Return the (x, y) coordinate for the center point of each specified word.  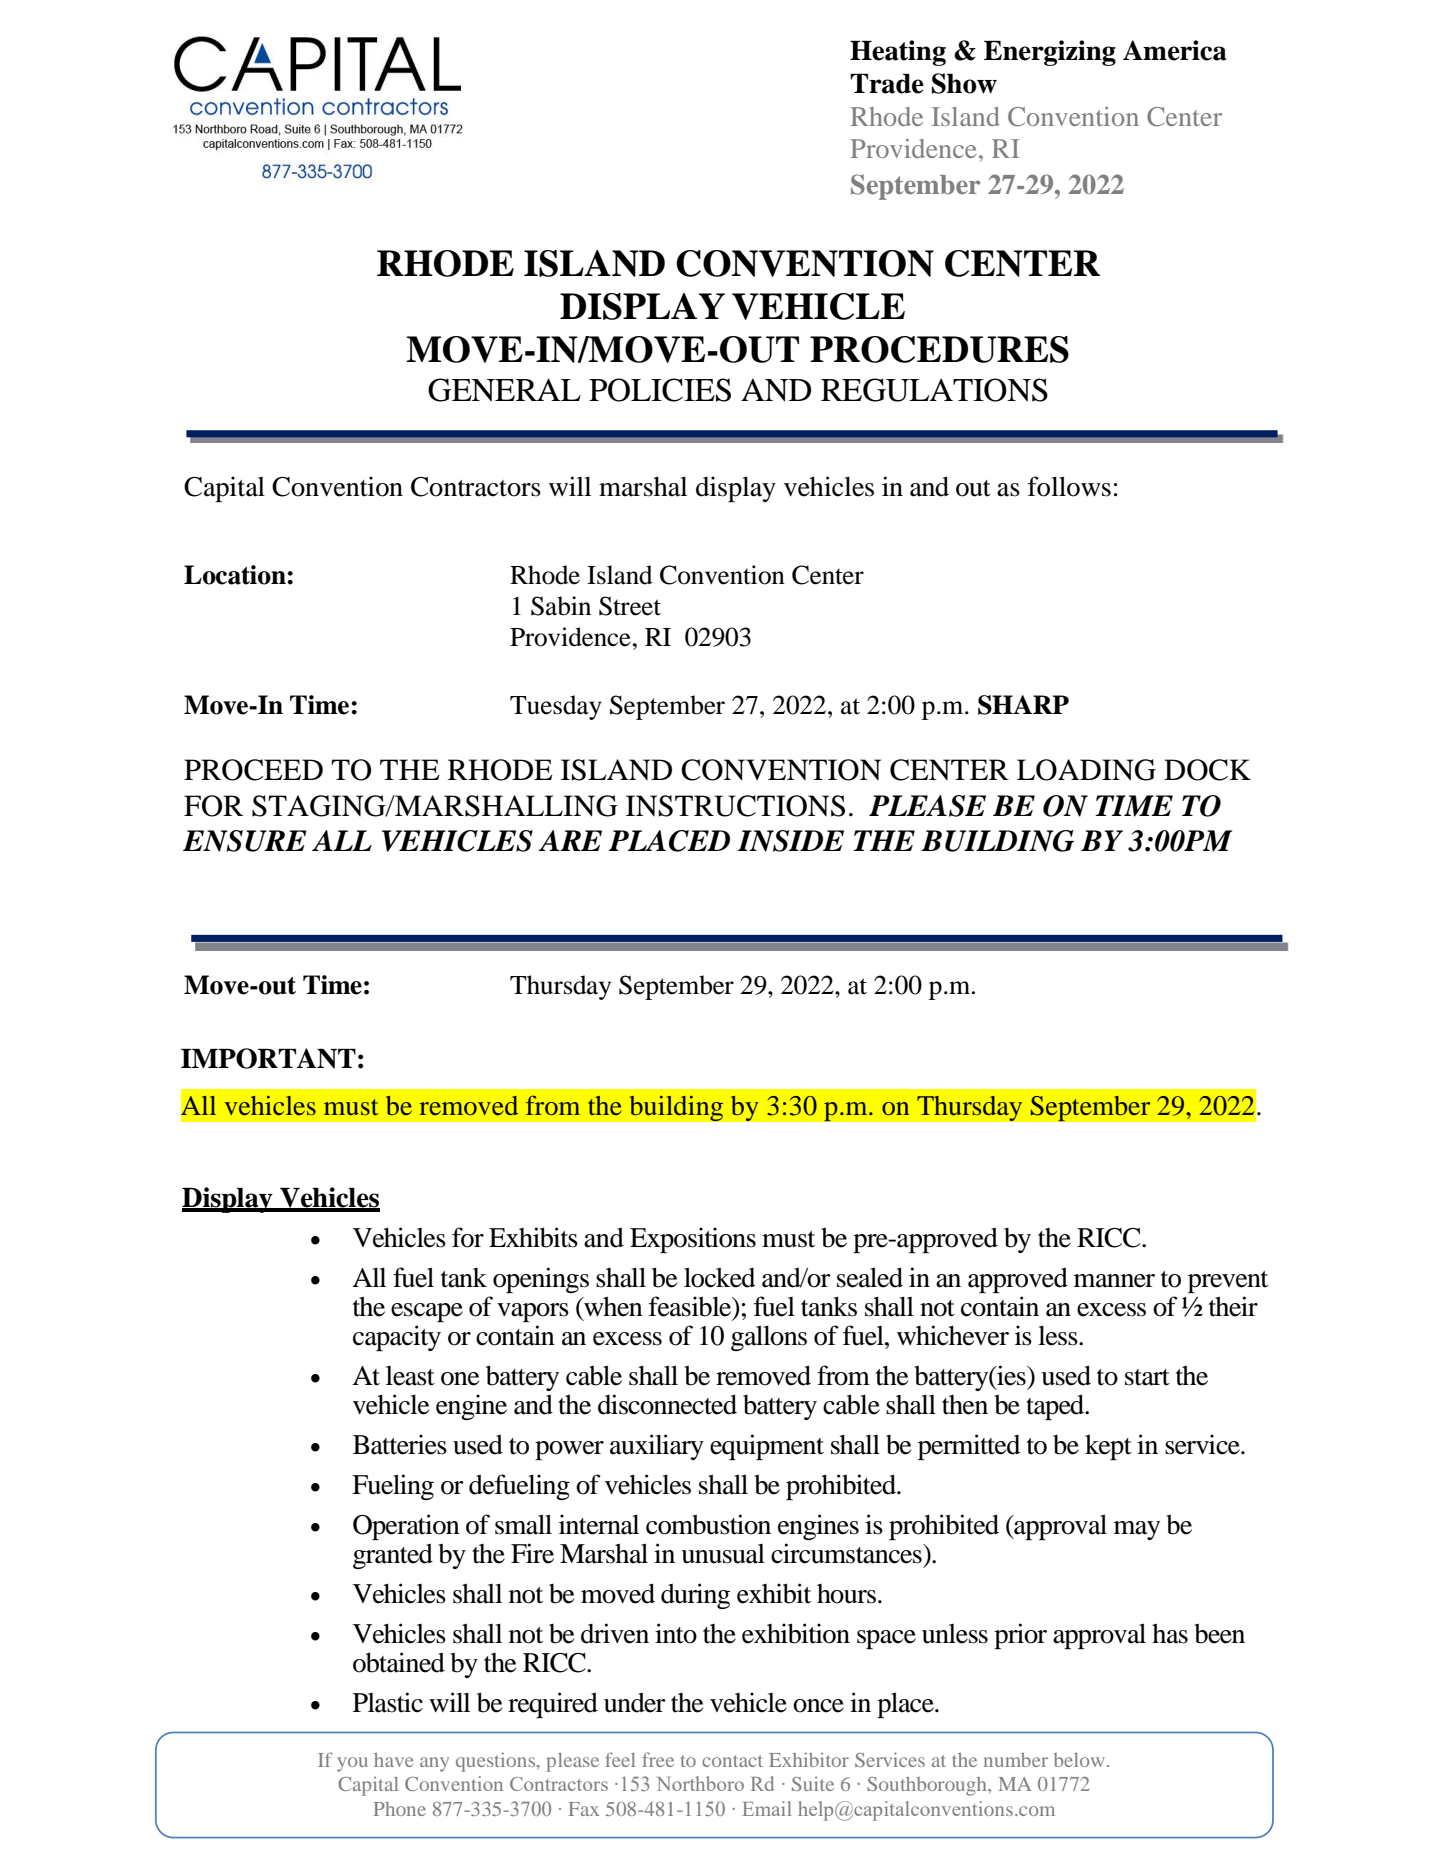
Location (236, 575)
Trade (887, 84)
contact (732, 1761)
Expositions (693, 1240)
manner (1114, 1281)
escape (427, 1312)
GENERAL (504, 390)
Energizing (1050, 53)
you (352, 1764)
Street (630, 606)
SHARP (1023, 705)
